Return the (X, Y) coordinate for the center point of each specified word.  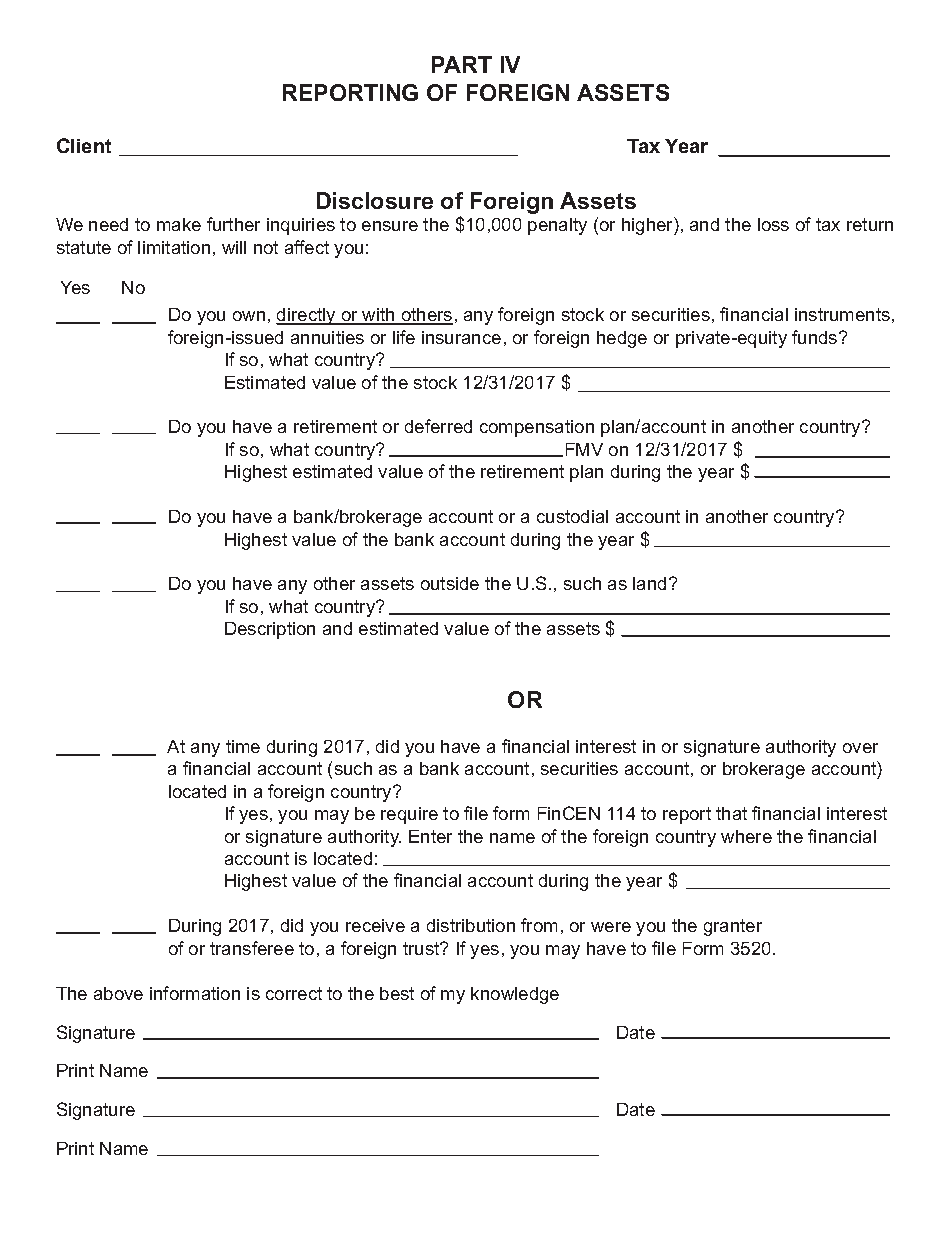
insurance (461, 337)
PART (462, 64)
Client (84, 145)
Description (270, 630)
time (243, 746)
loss (773, 224)
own (249, 316)
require (409, 815)
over (860, 748)
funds (816, 337)
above (118, 993)
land (649, 583)
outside (450, 583)
